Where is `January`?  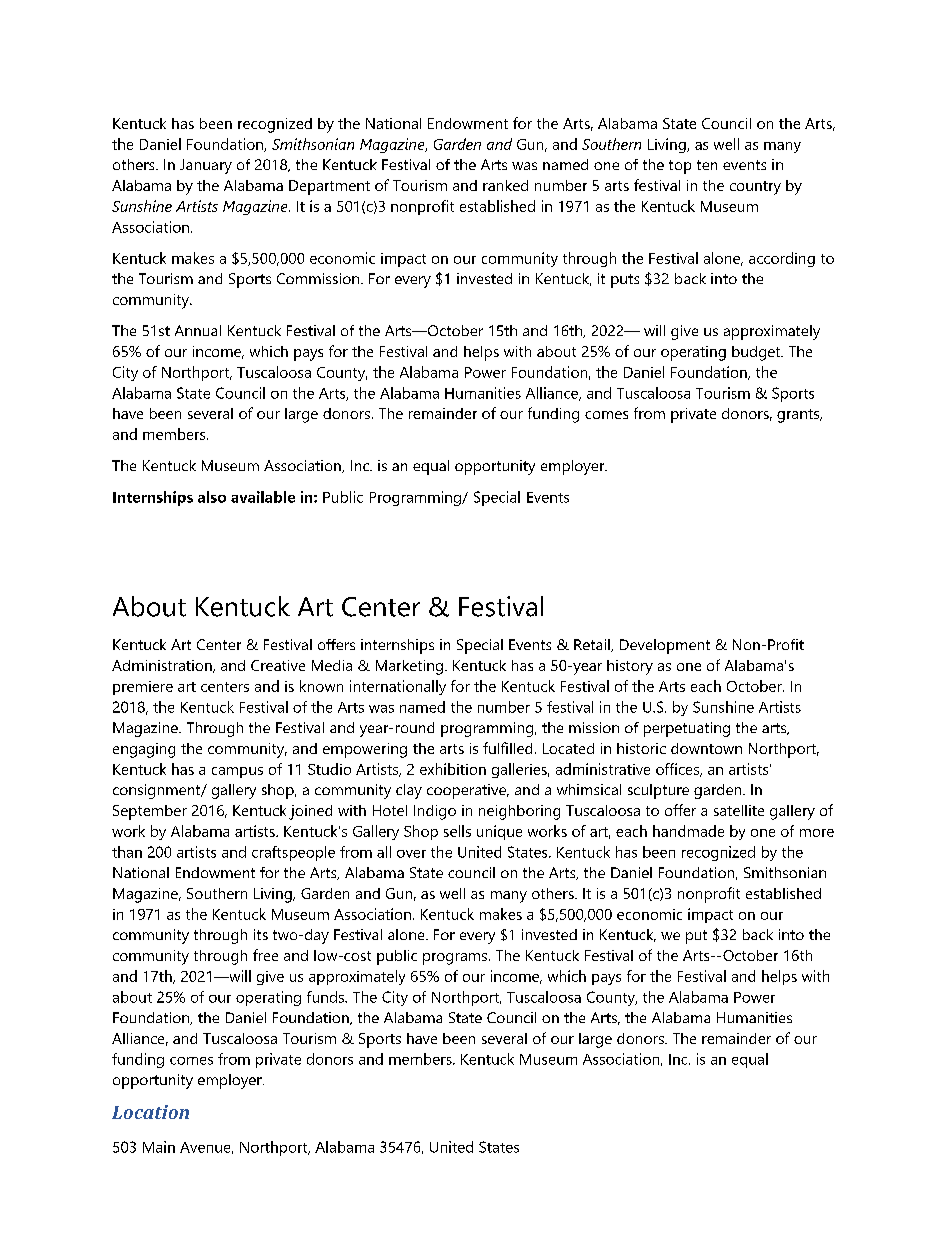 January is located at coordinates (206, 166).
